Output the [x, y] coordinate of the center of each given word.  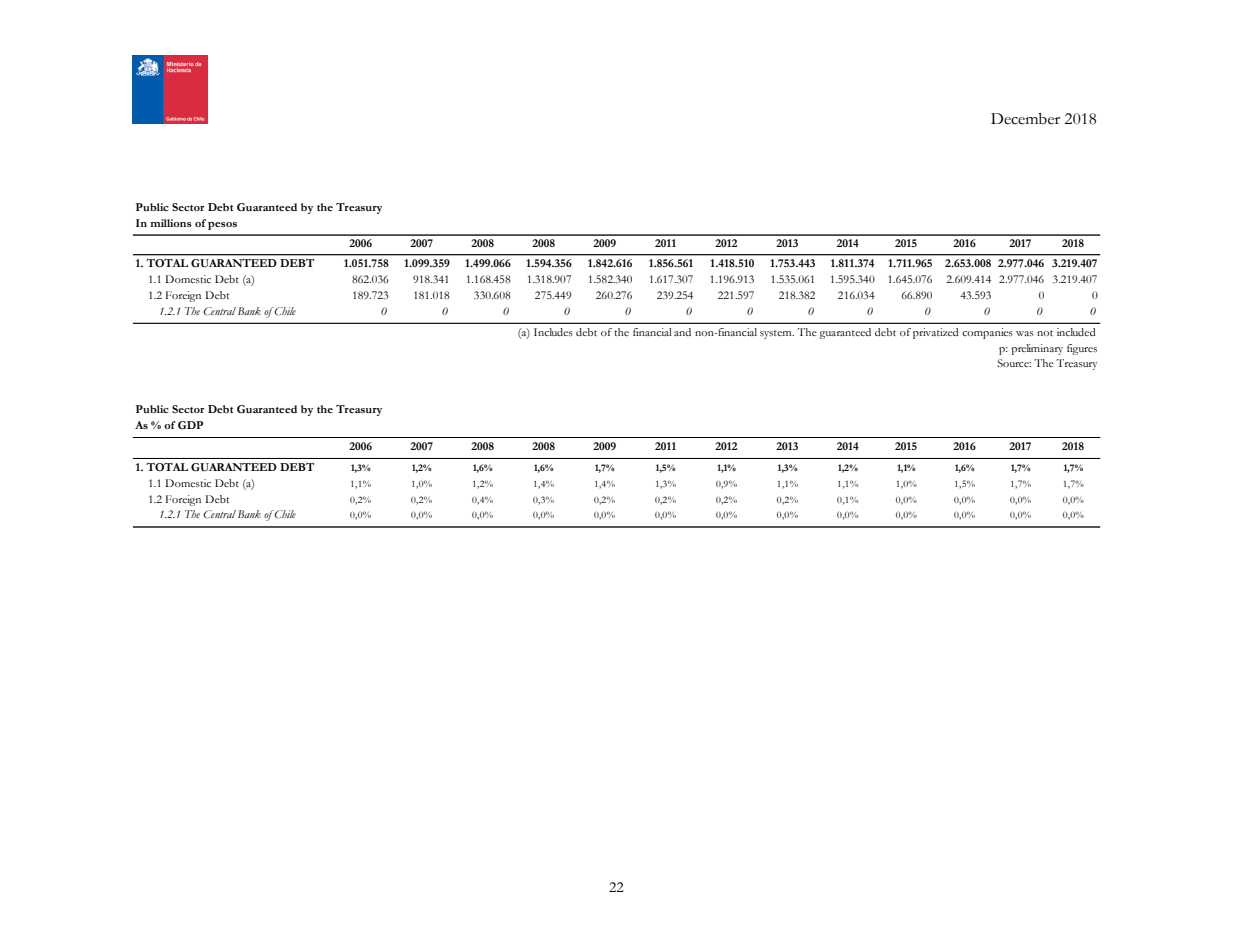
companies [987, 333]
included [1076, 332]
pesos [222, 226]
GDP [190, 425]
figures [1082, 349]
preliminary [1037, 349]
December [1025, 119]
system [777, 334]
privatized [936, 333]
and [682, 332]
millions [171, 223]
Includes [553, 332]
